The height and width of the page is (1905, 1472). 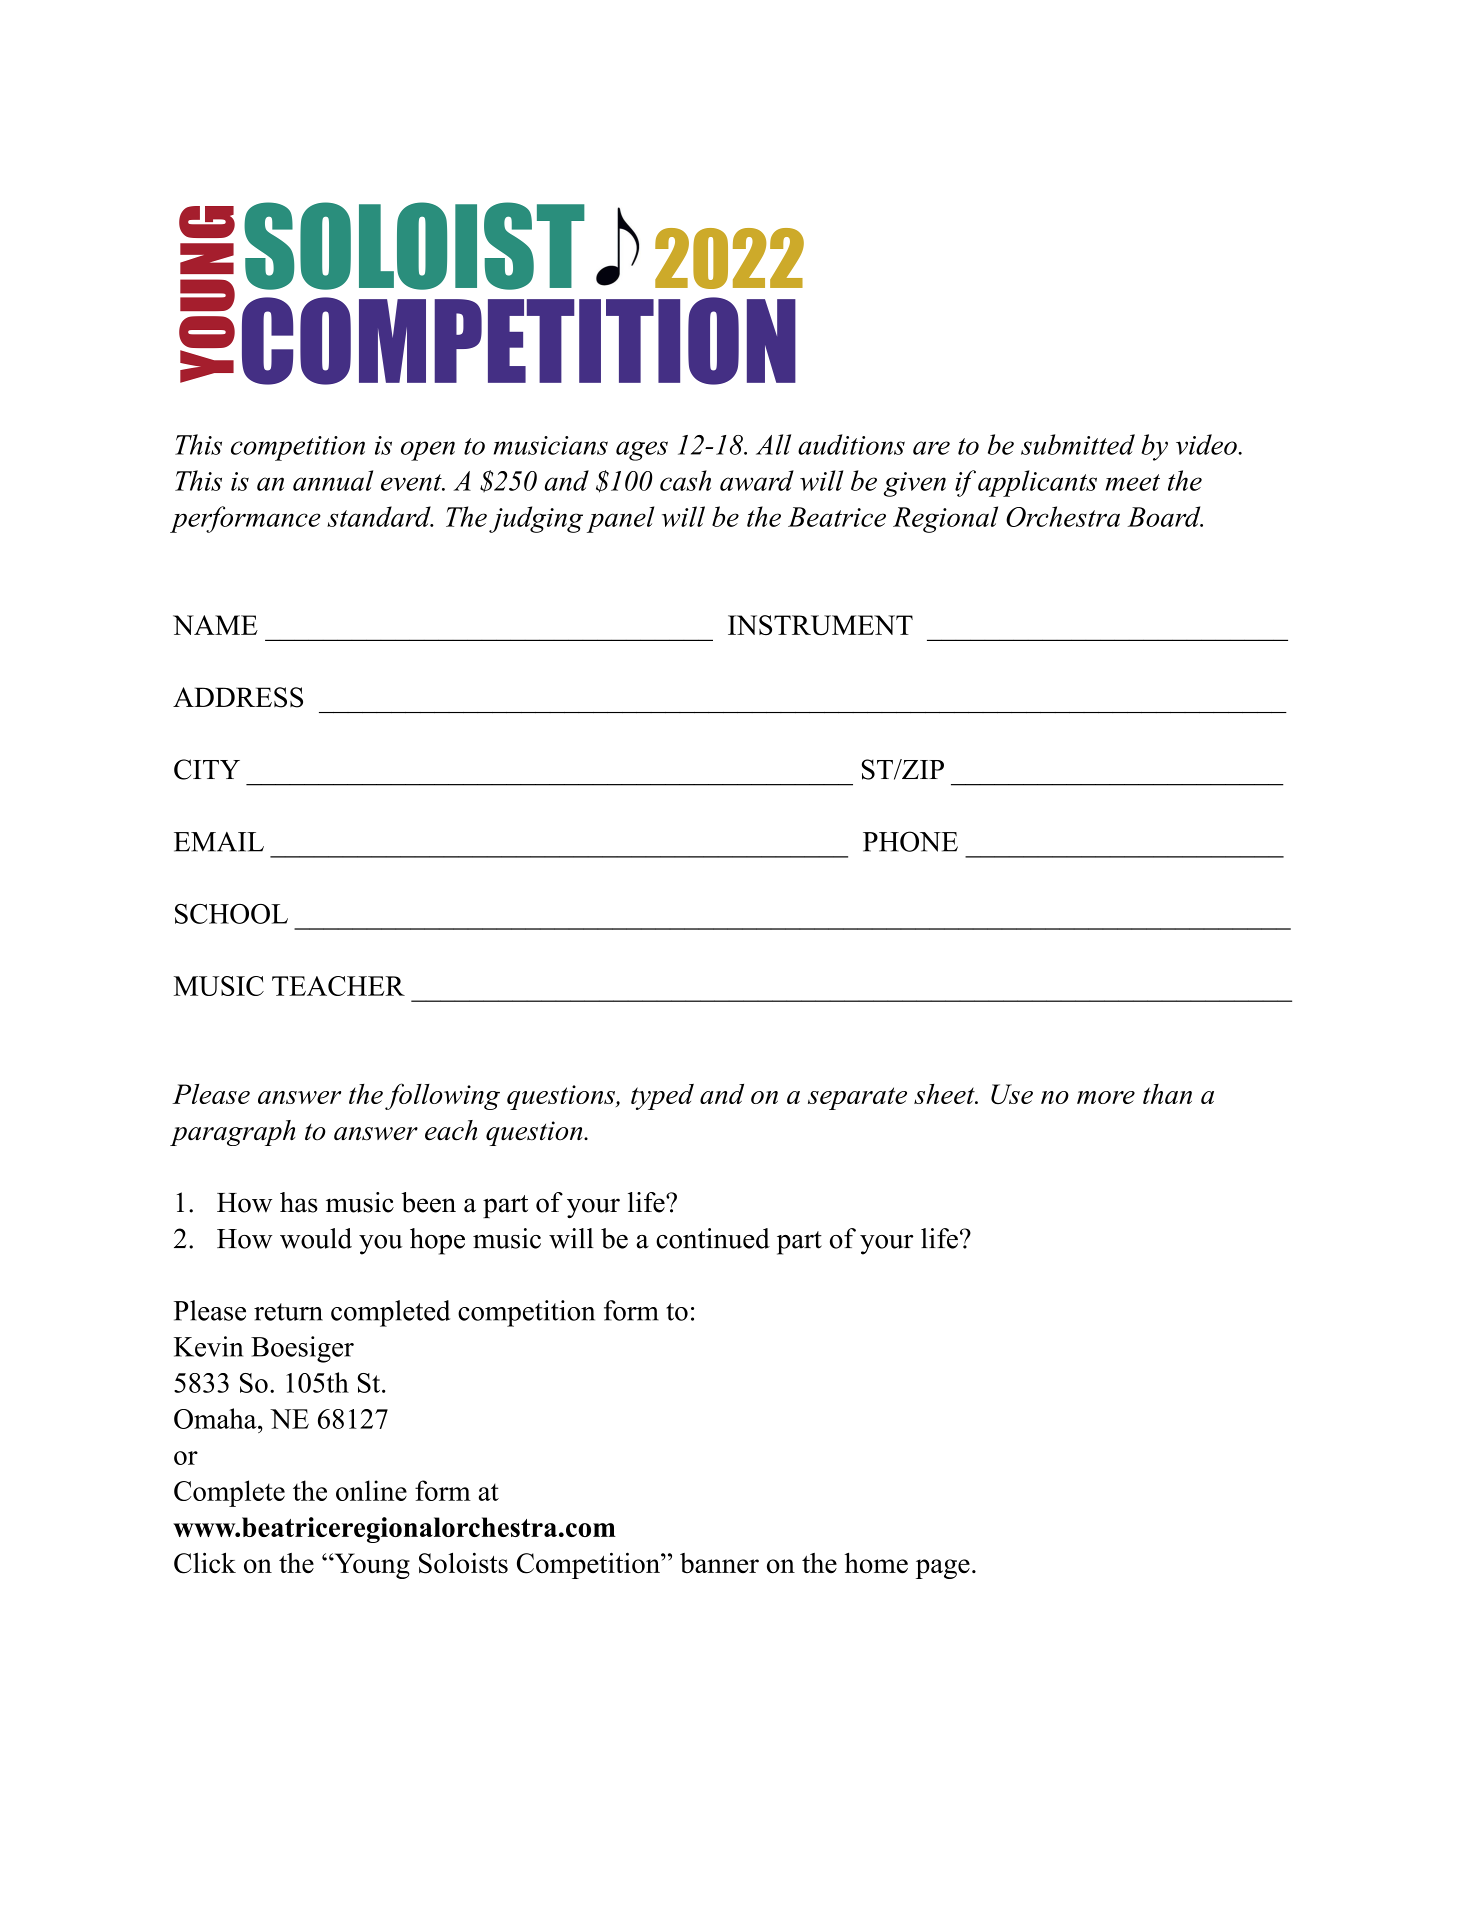 What do you see at coordinates (876, 1563) in the page?
I see `home` at bounding box center [876, 1563].
